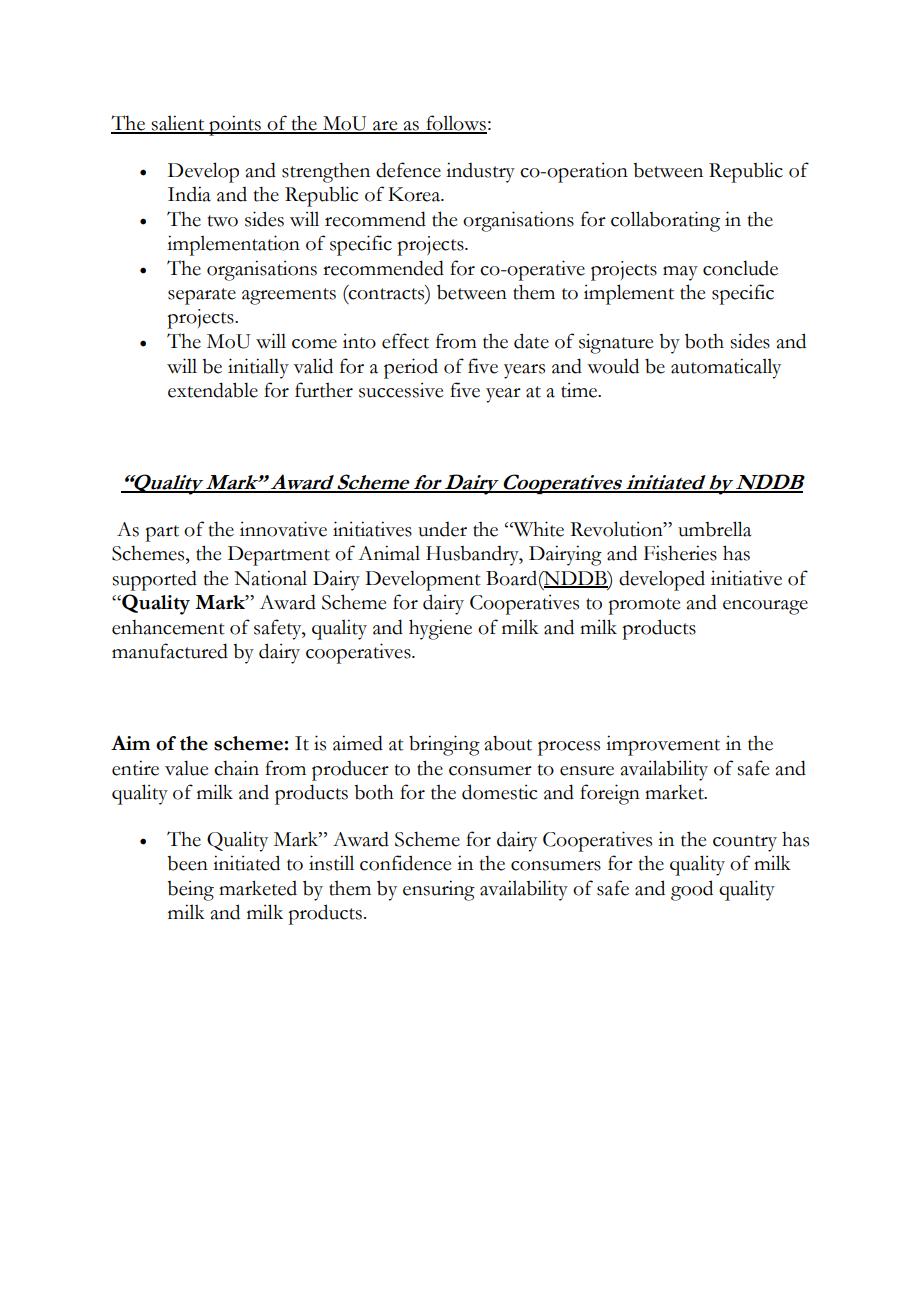  I want to click on Fisheries, so click(680, 553).
